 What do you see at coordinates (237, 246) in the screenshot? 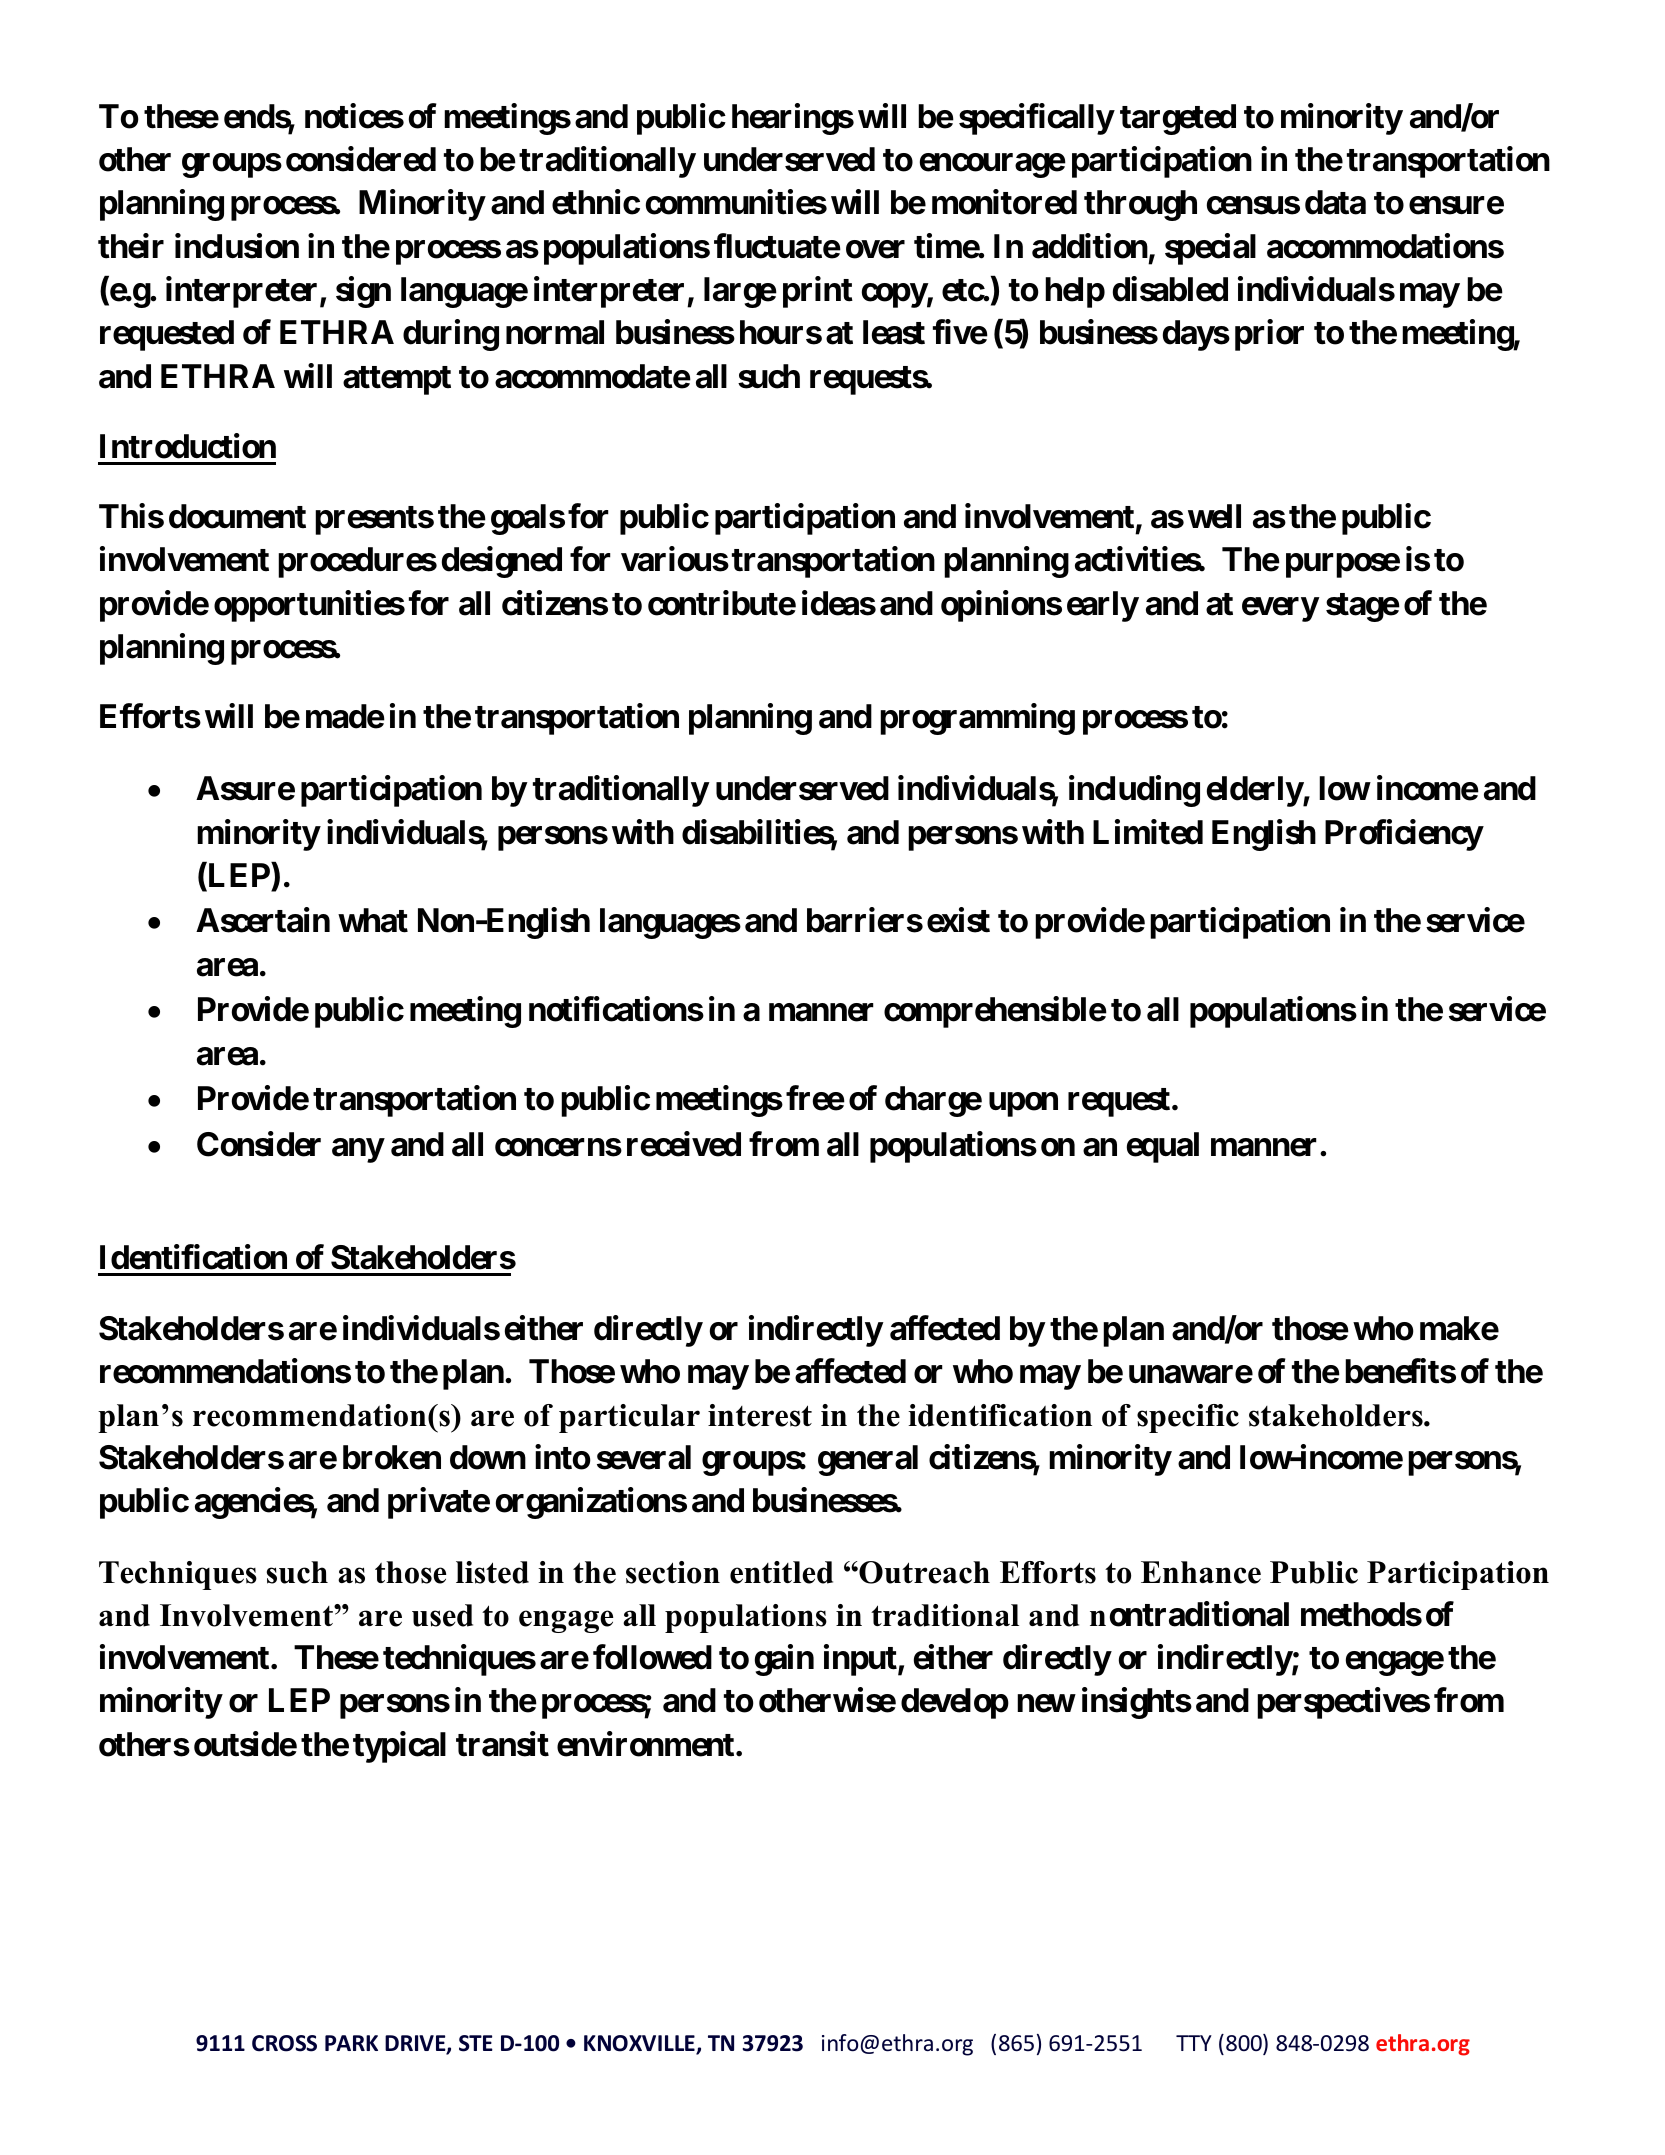
I see `inclusion` at bounding box center [237, 246].
